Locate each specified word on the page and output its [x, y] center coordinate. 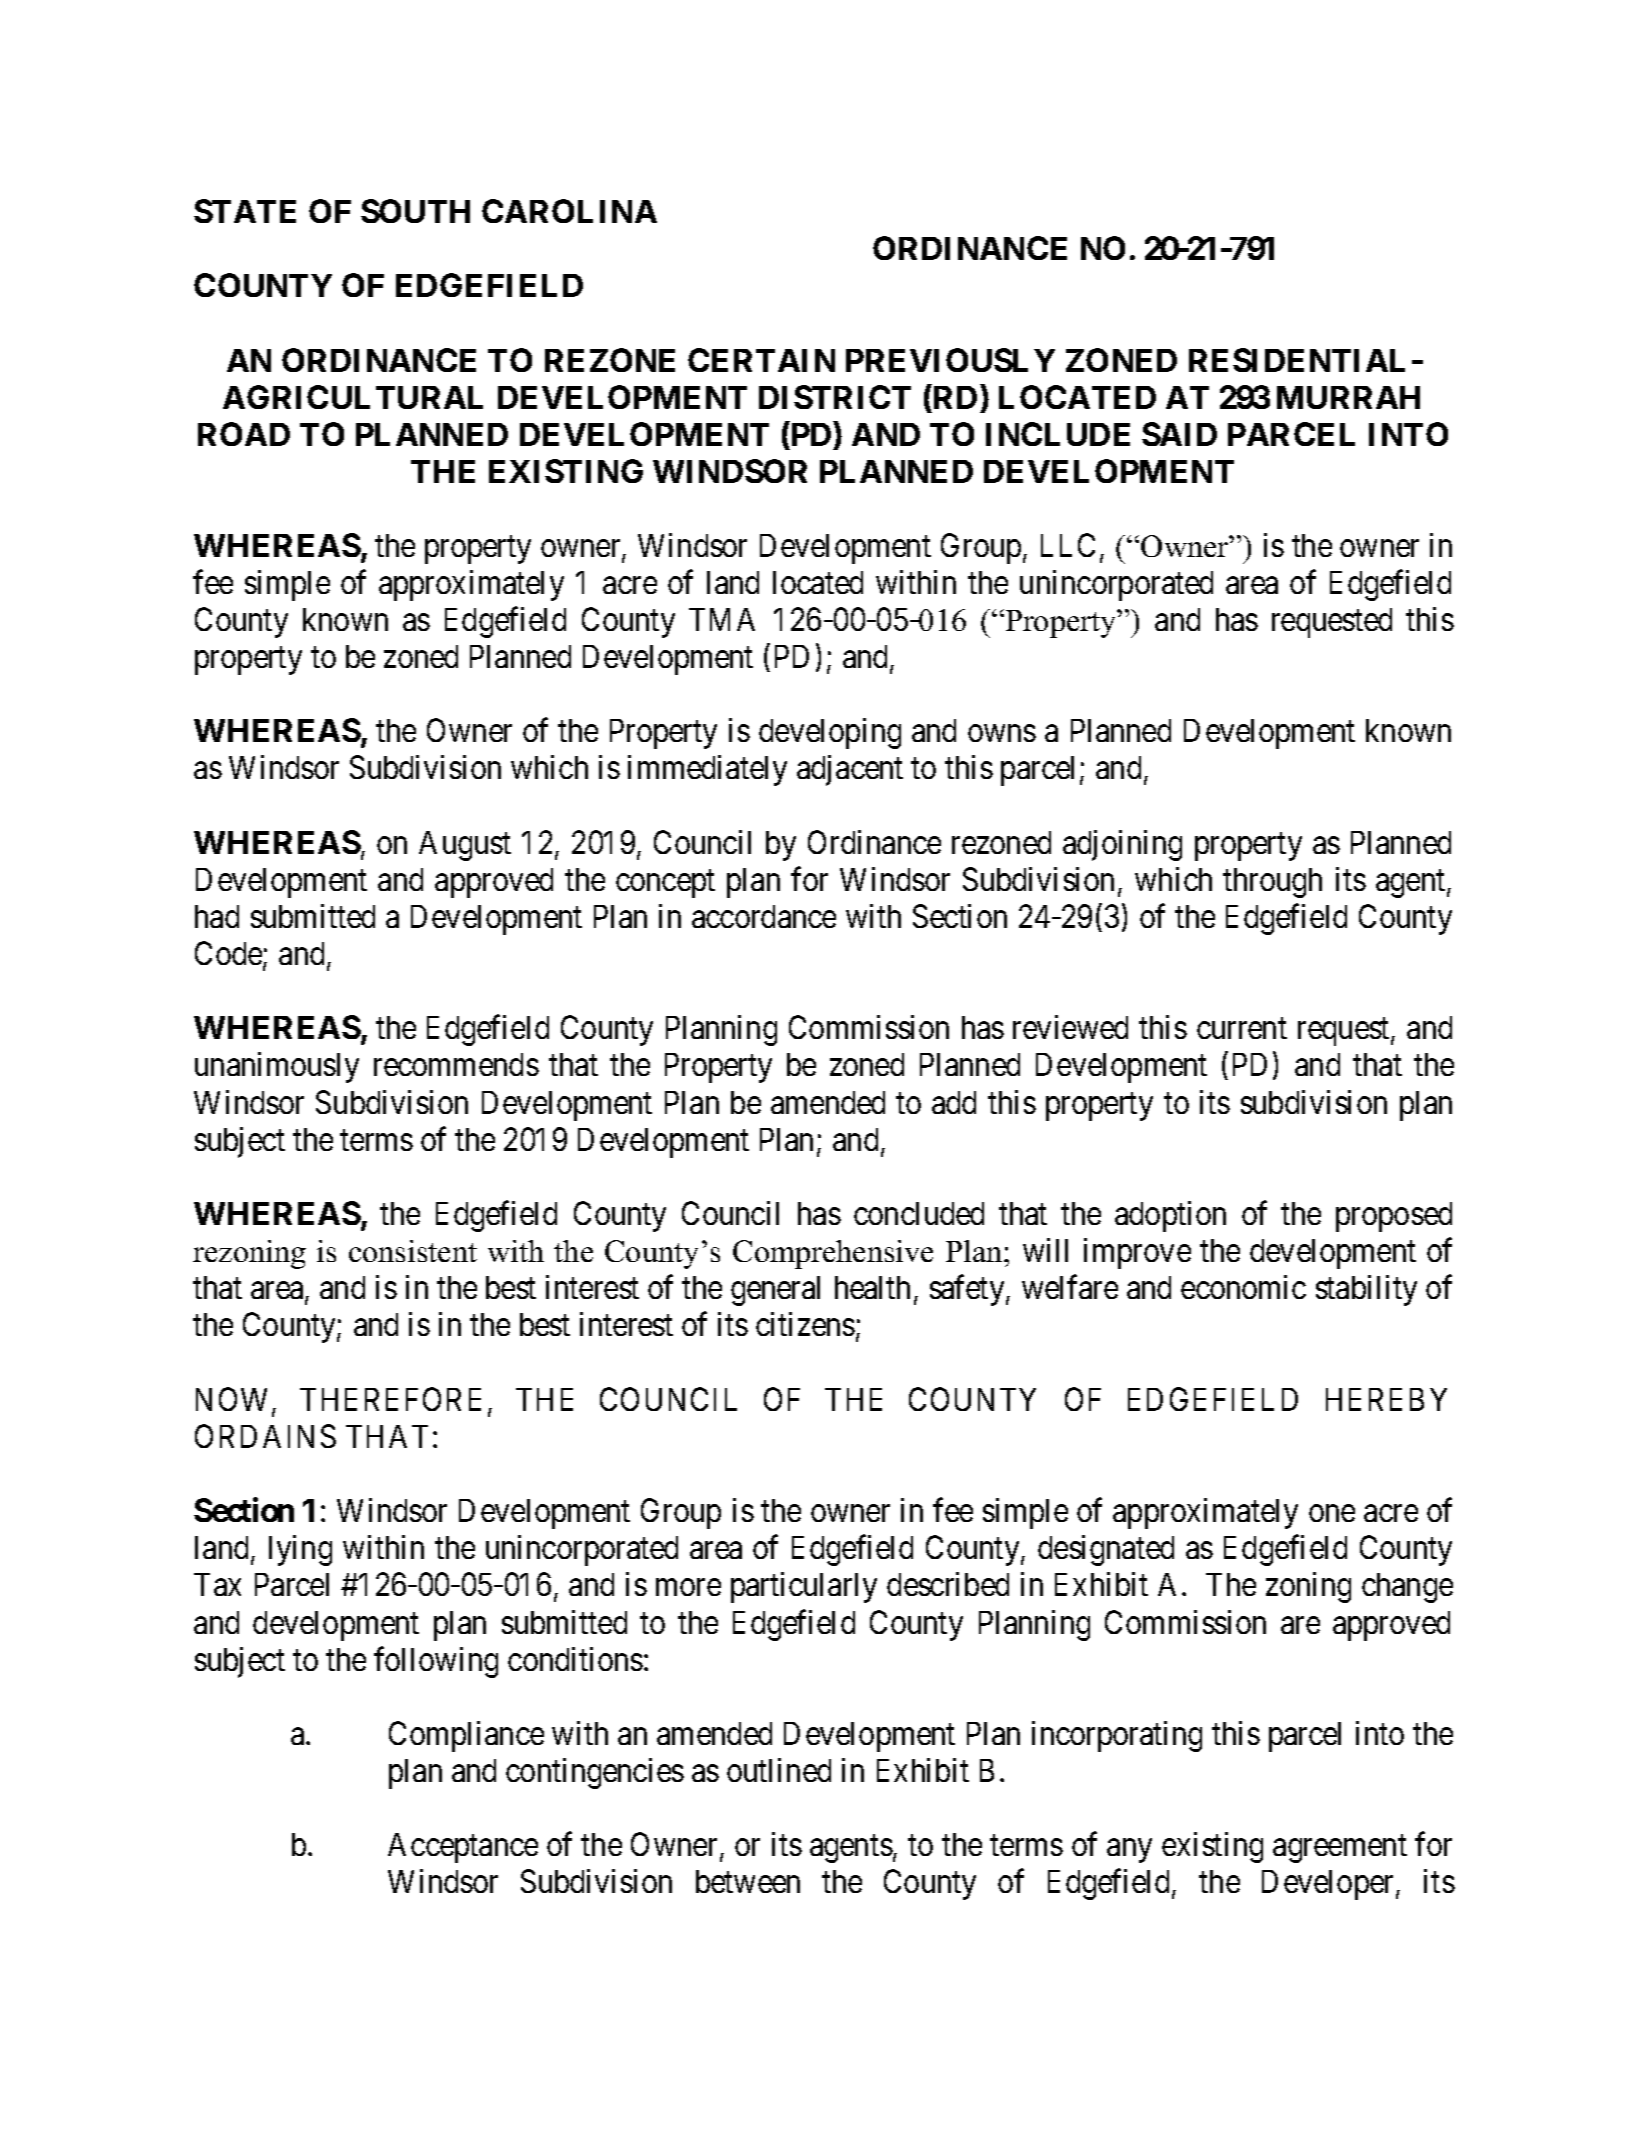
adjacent [850, 770]
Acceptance [463, 1848]
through [1272, 883]
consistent [413, 1251]
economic [1243, 1287]
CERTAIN [761, 360]
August [465, 846]
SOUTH [415, 211]
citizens [805, 1324]
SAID [1179, 434]
